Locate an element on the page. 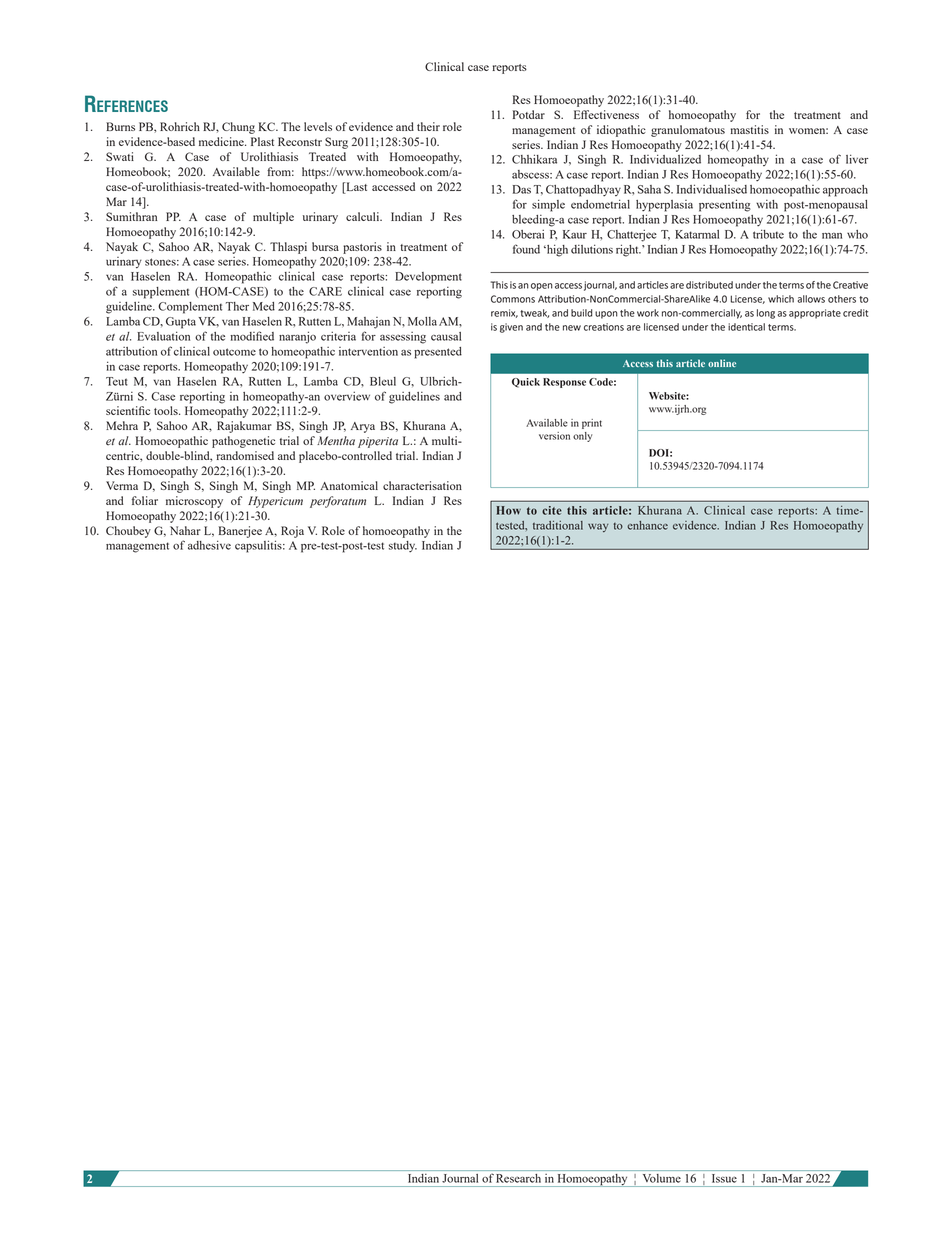  tools is located at coordinates (167, 410).
